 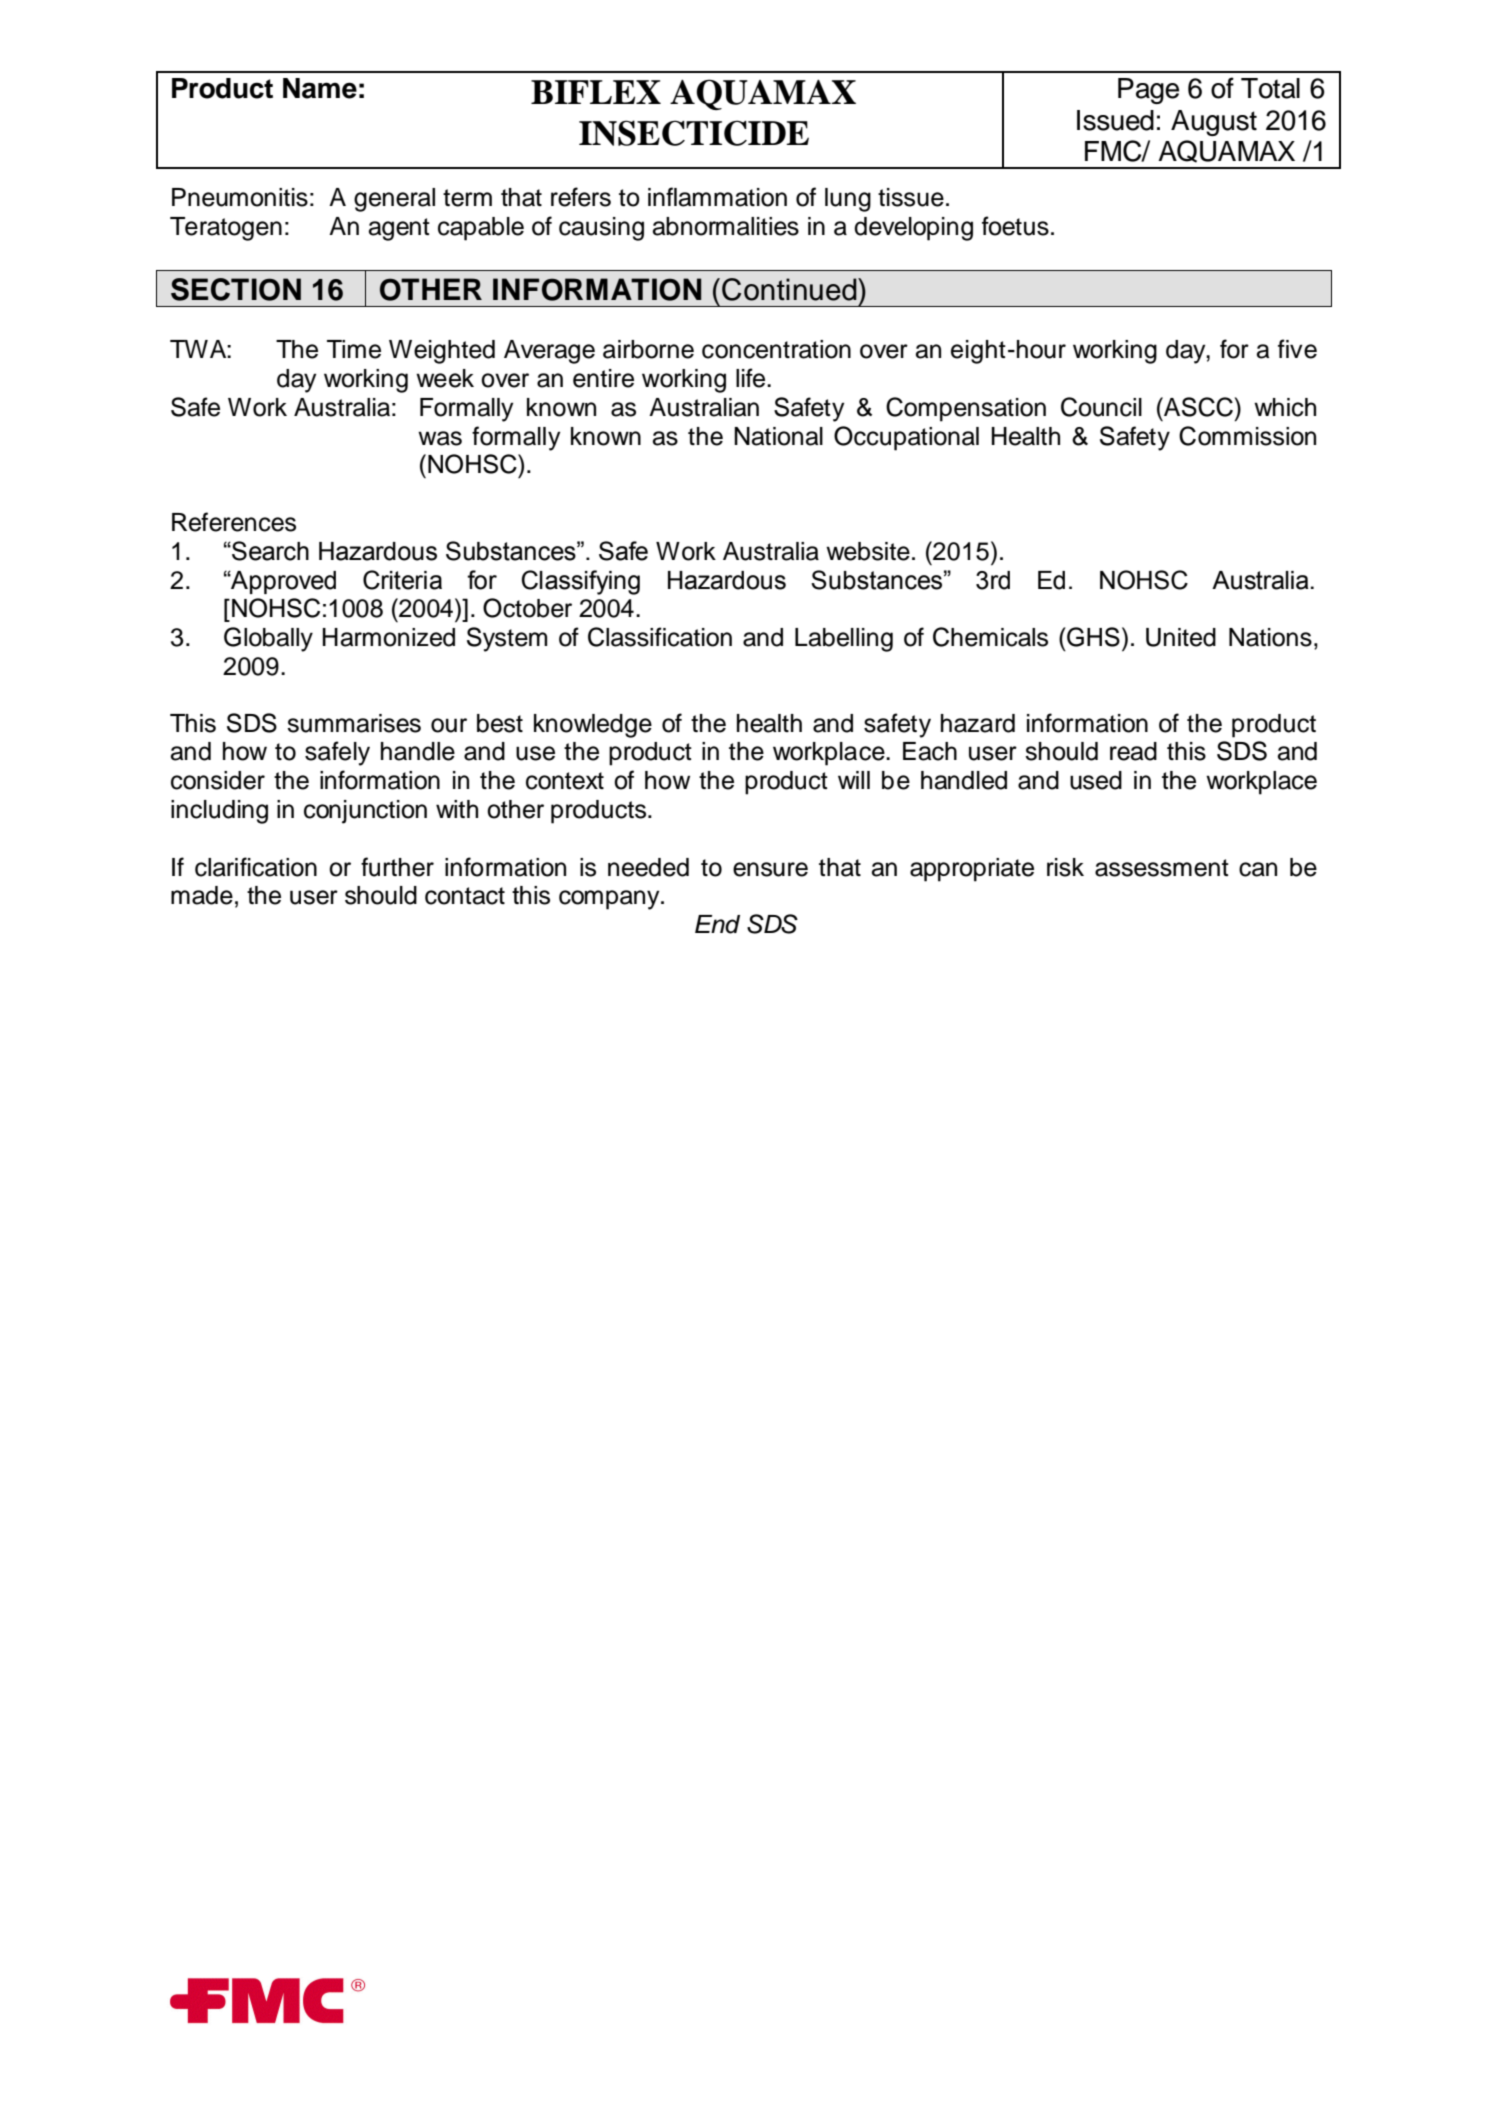 I want to click on Classification, so click(x=660, y=637).
